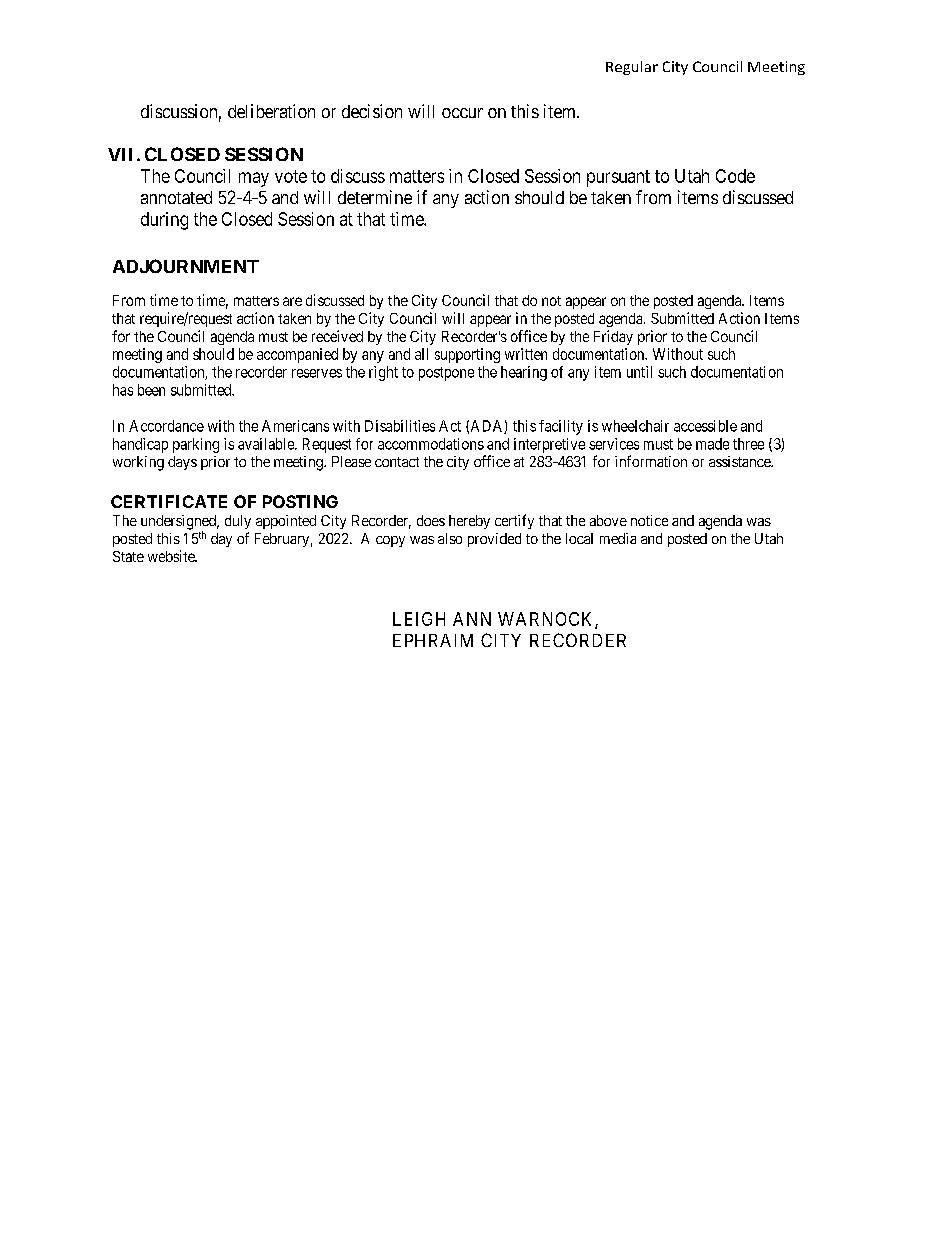 The width and height of the page is (952, 1233). Describe the element at coordinates (271, 111) in the page. I see `deliberation` at that location.
